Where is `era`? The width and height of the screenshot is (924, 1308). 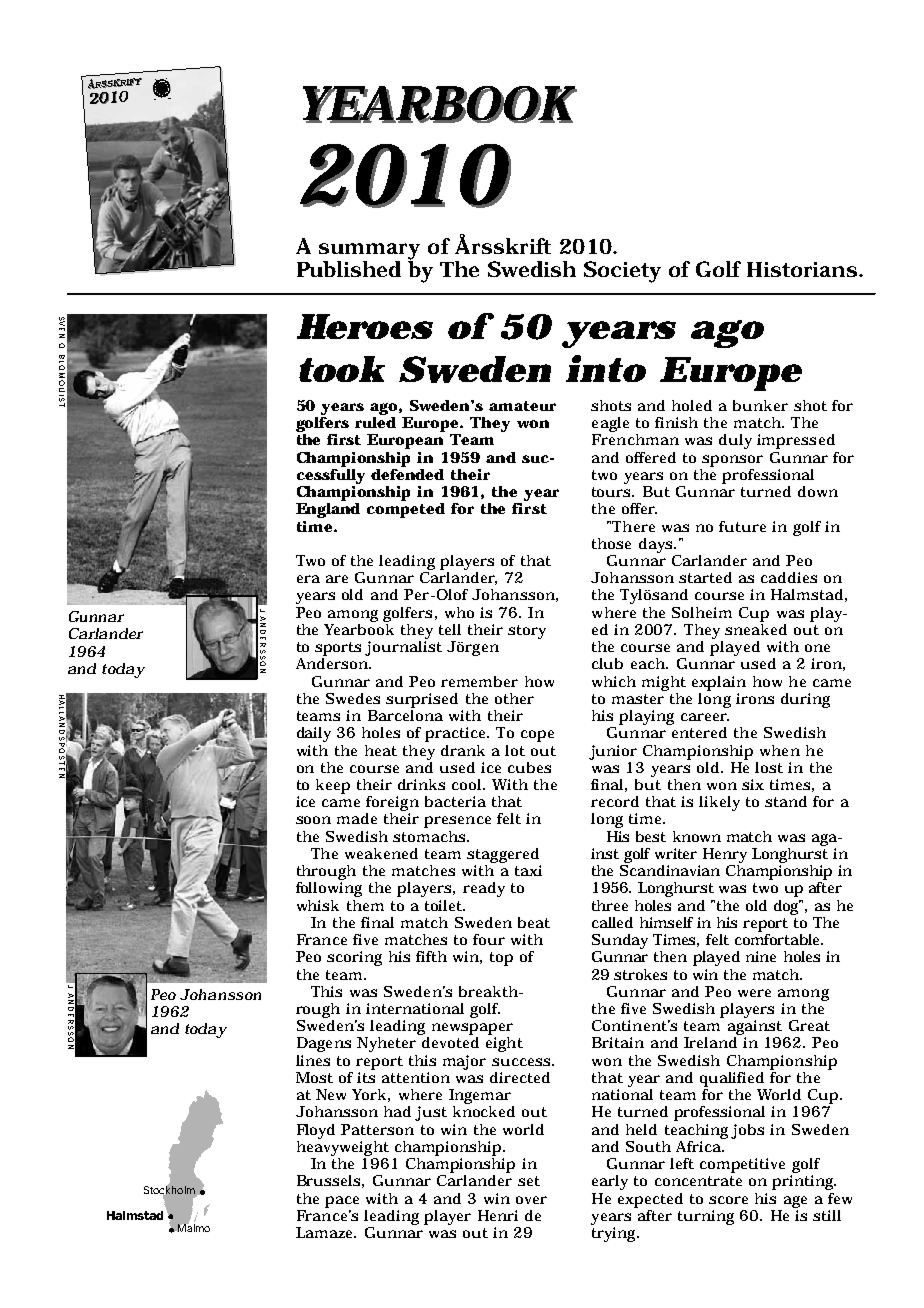 era is located at coordinates (308, 579).
